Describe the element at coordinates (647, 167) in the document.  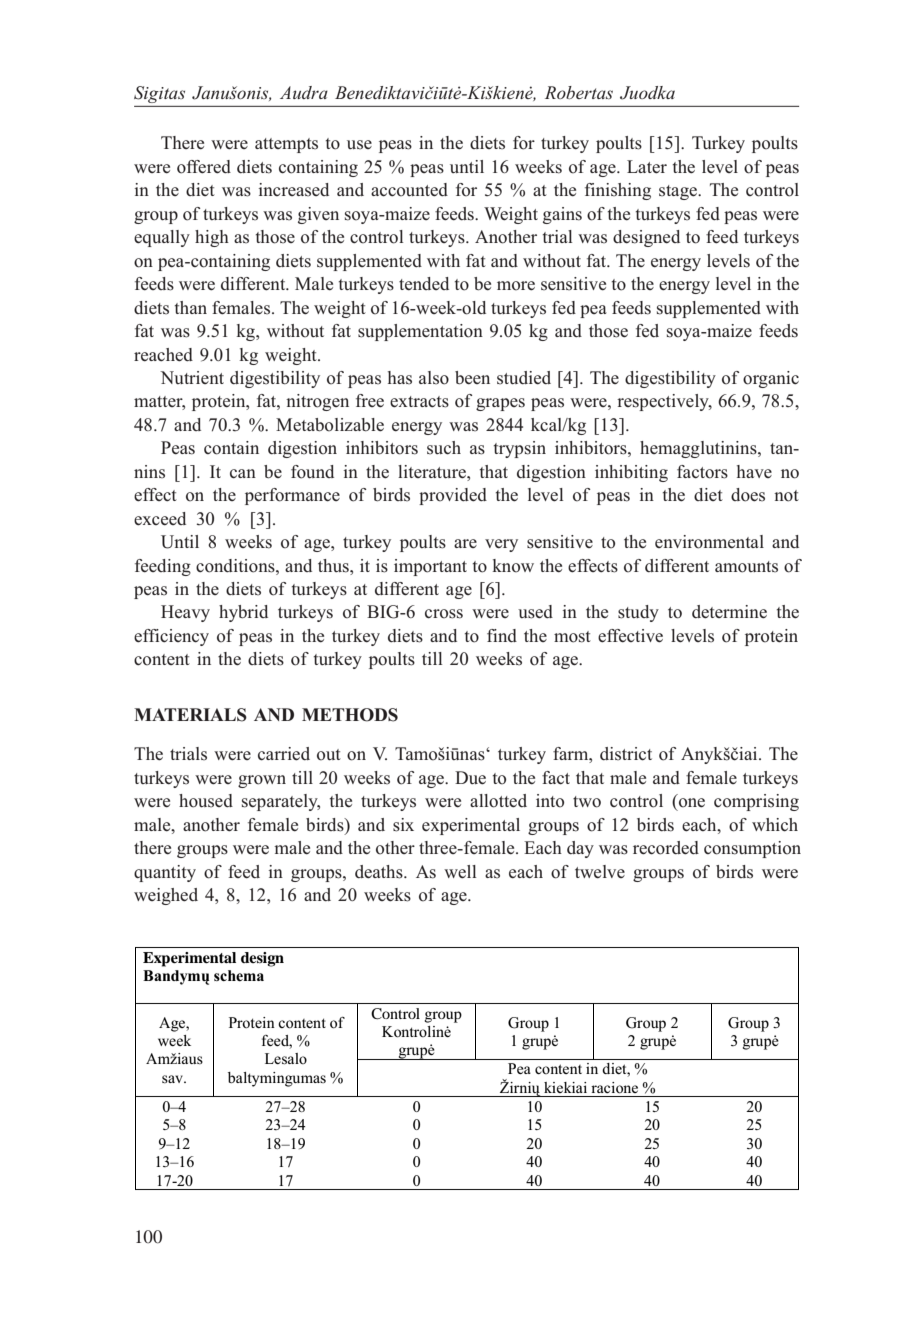
I see `Later` at that location.
